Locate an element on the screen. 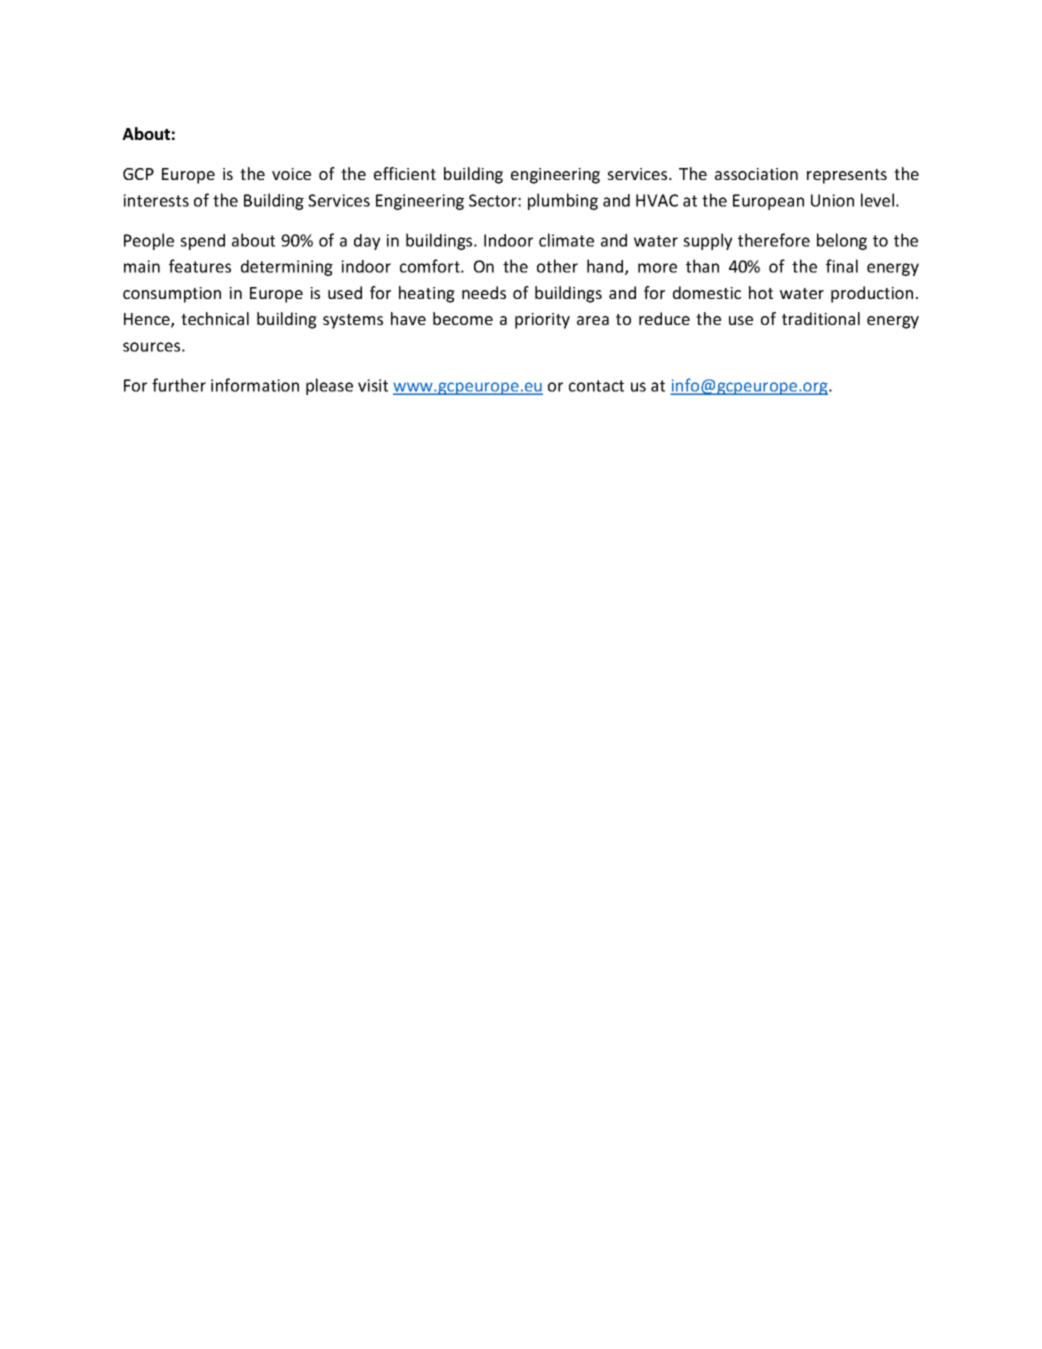 The image size is (1042, 1349). association is located at coordinates (756, 174).
